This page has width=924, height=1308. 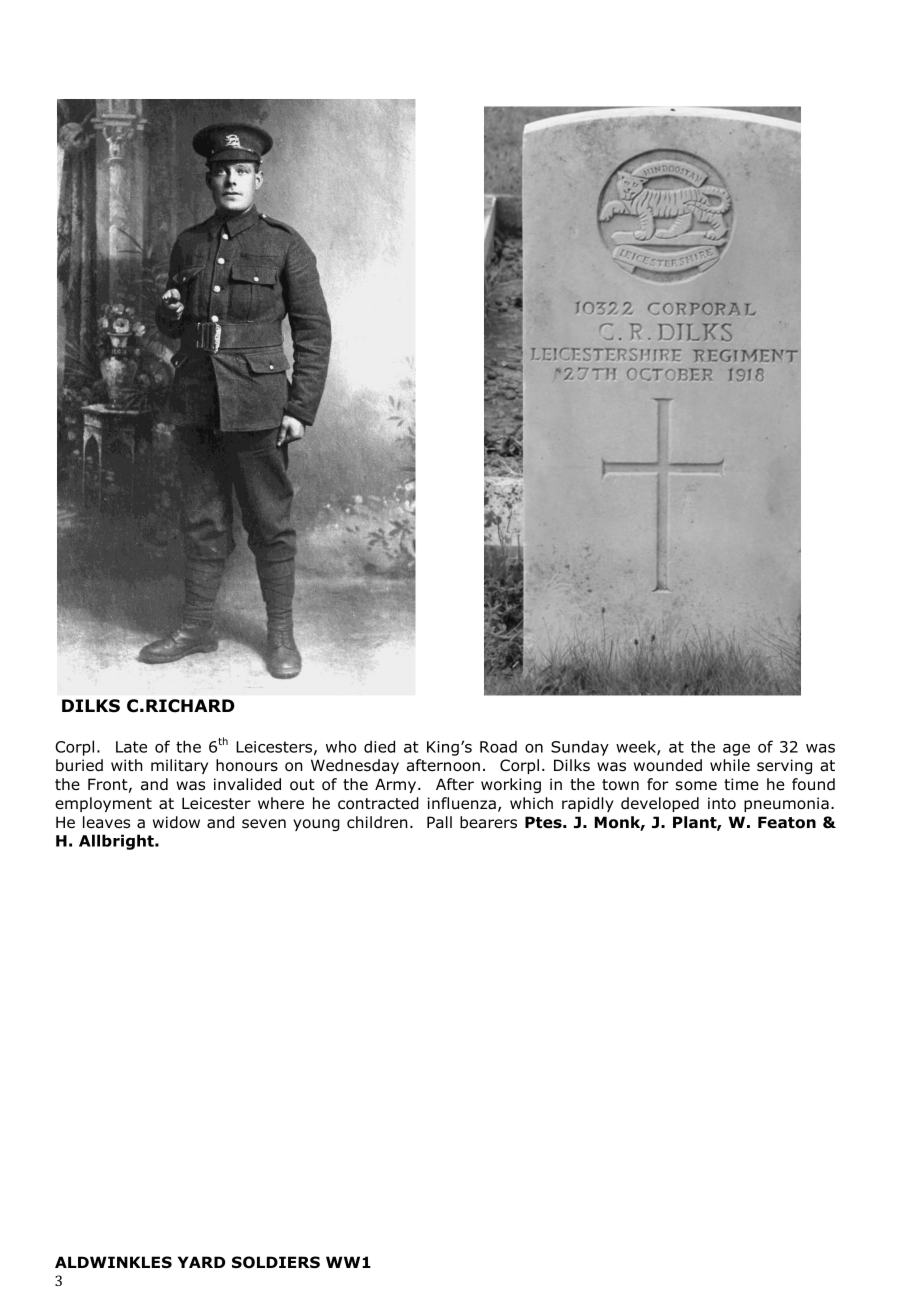 What do you see at coordinates (786, 804) in the page?
I see `pneumonia` at bounding box center [786, 804].
